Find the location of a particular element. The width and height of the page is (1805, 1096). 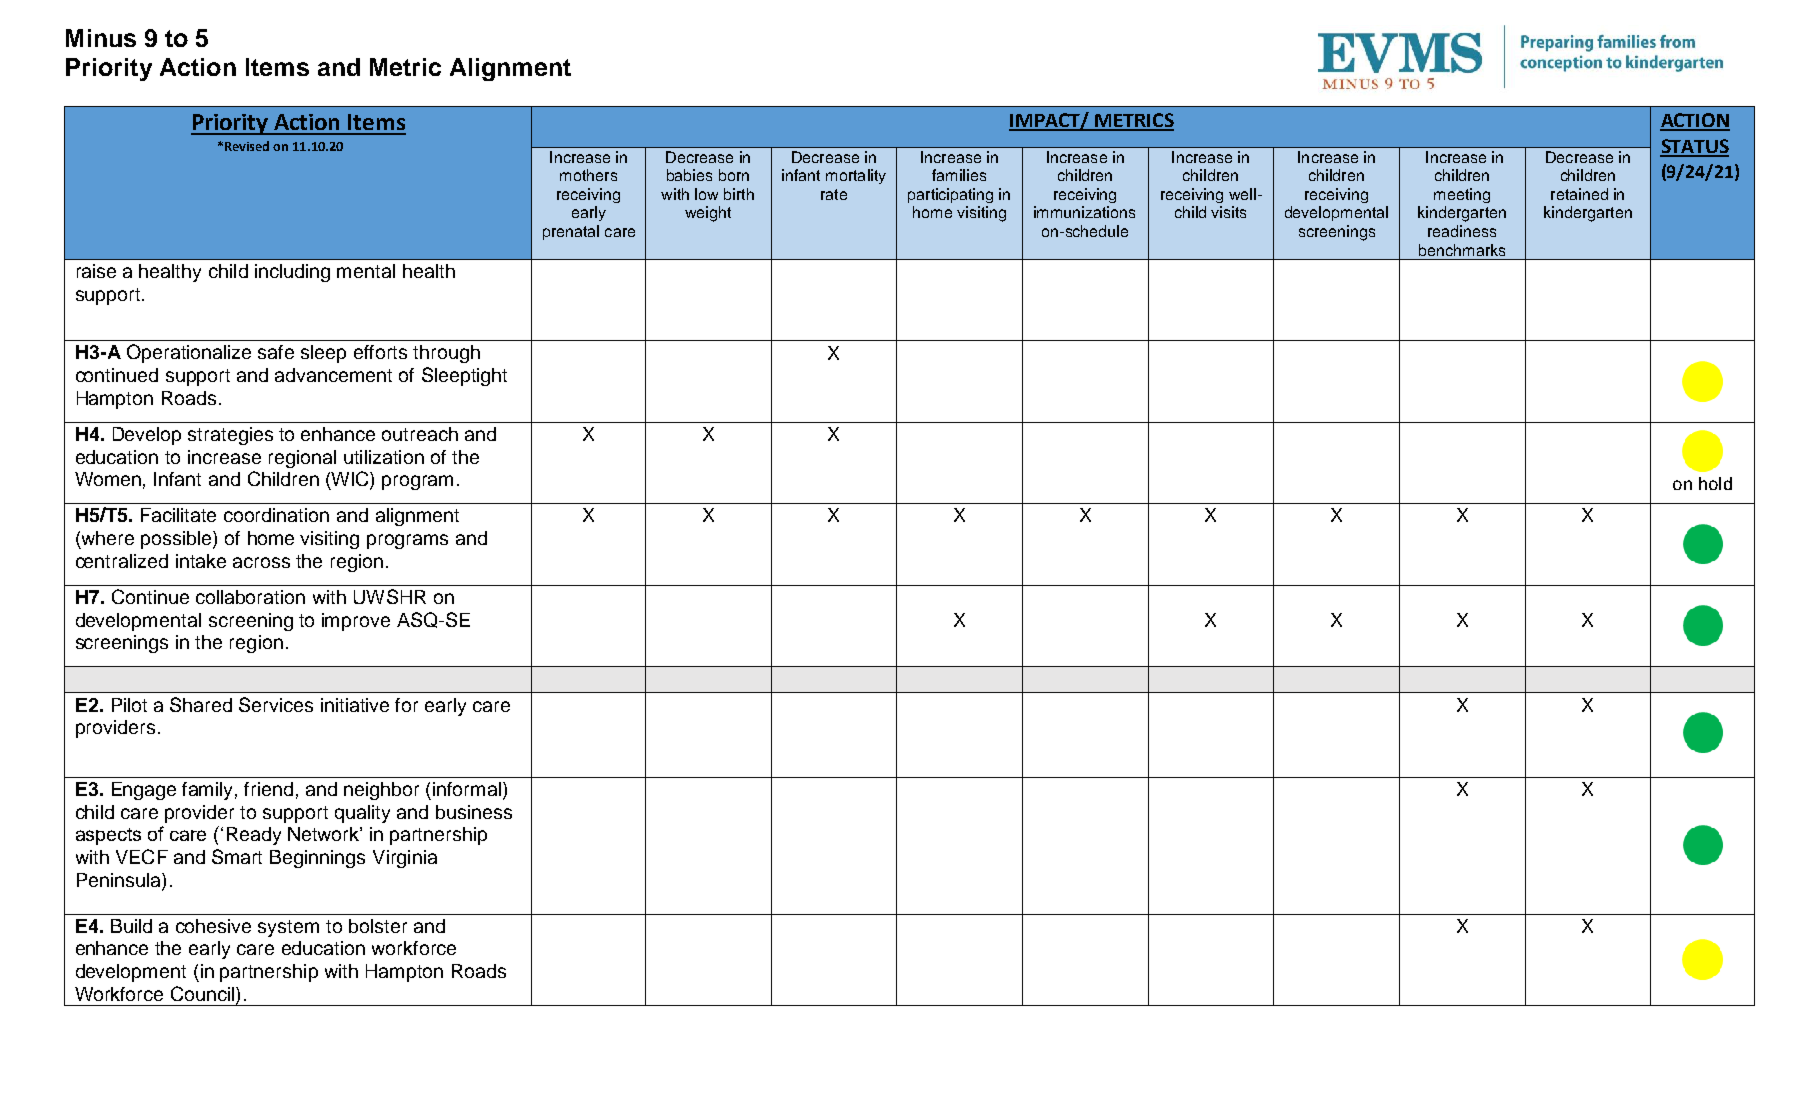

hold is located at coordinates (1715, 483).
